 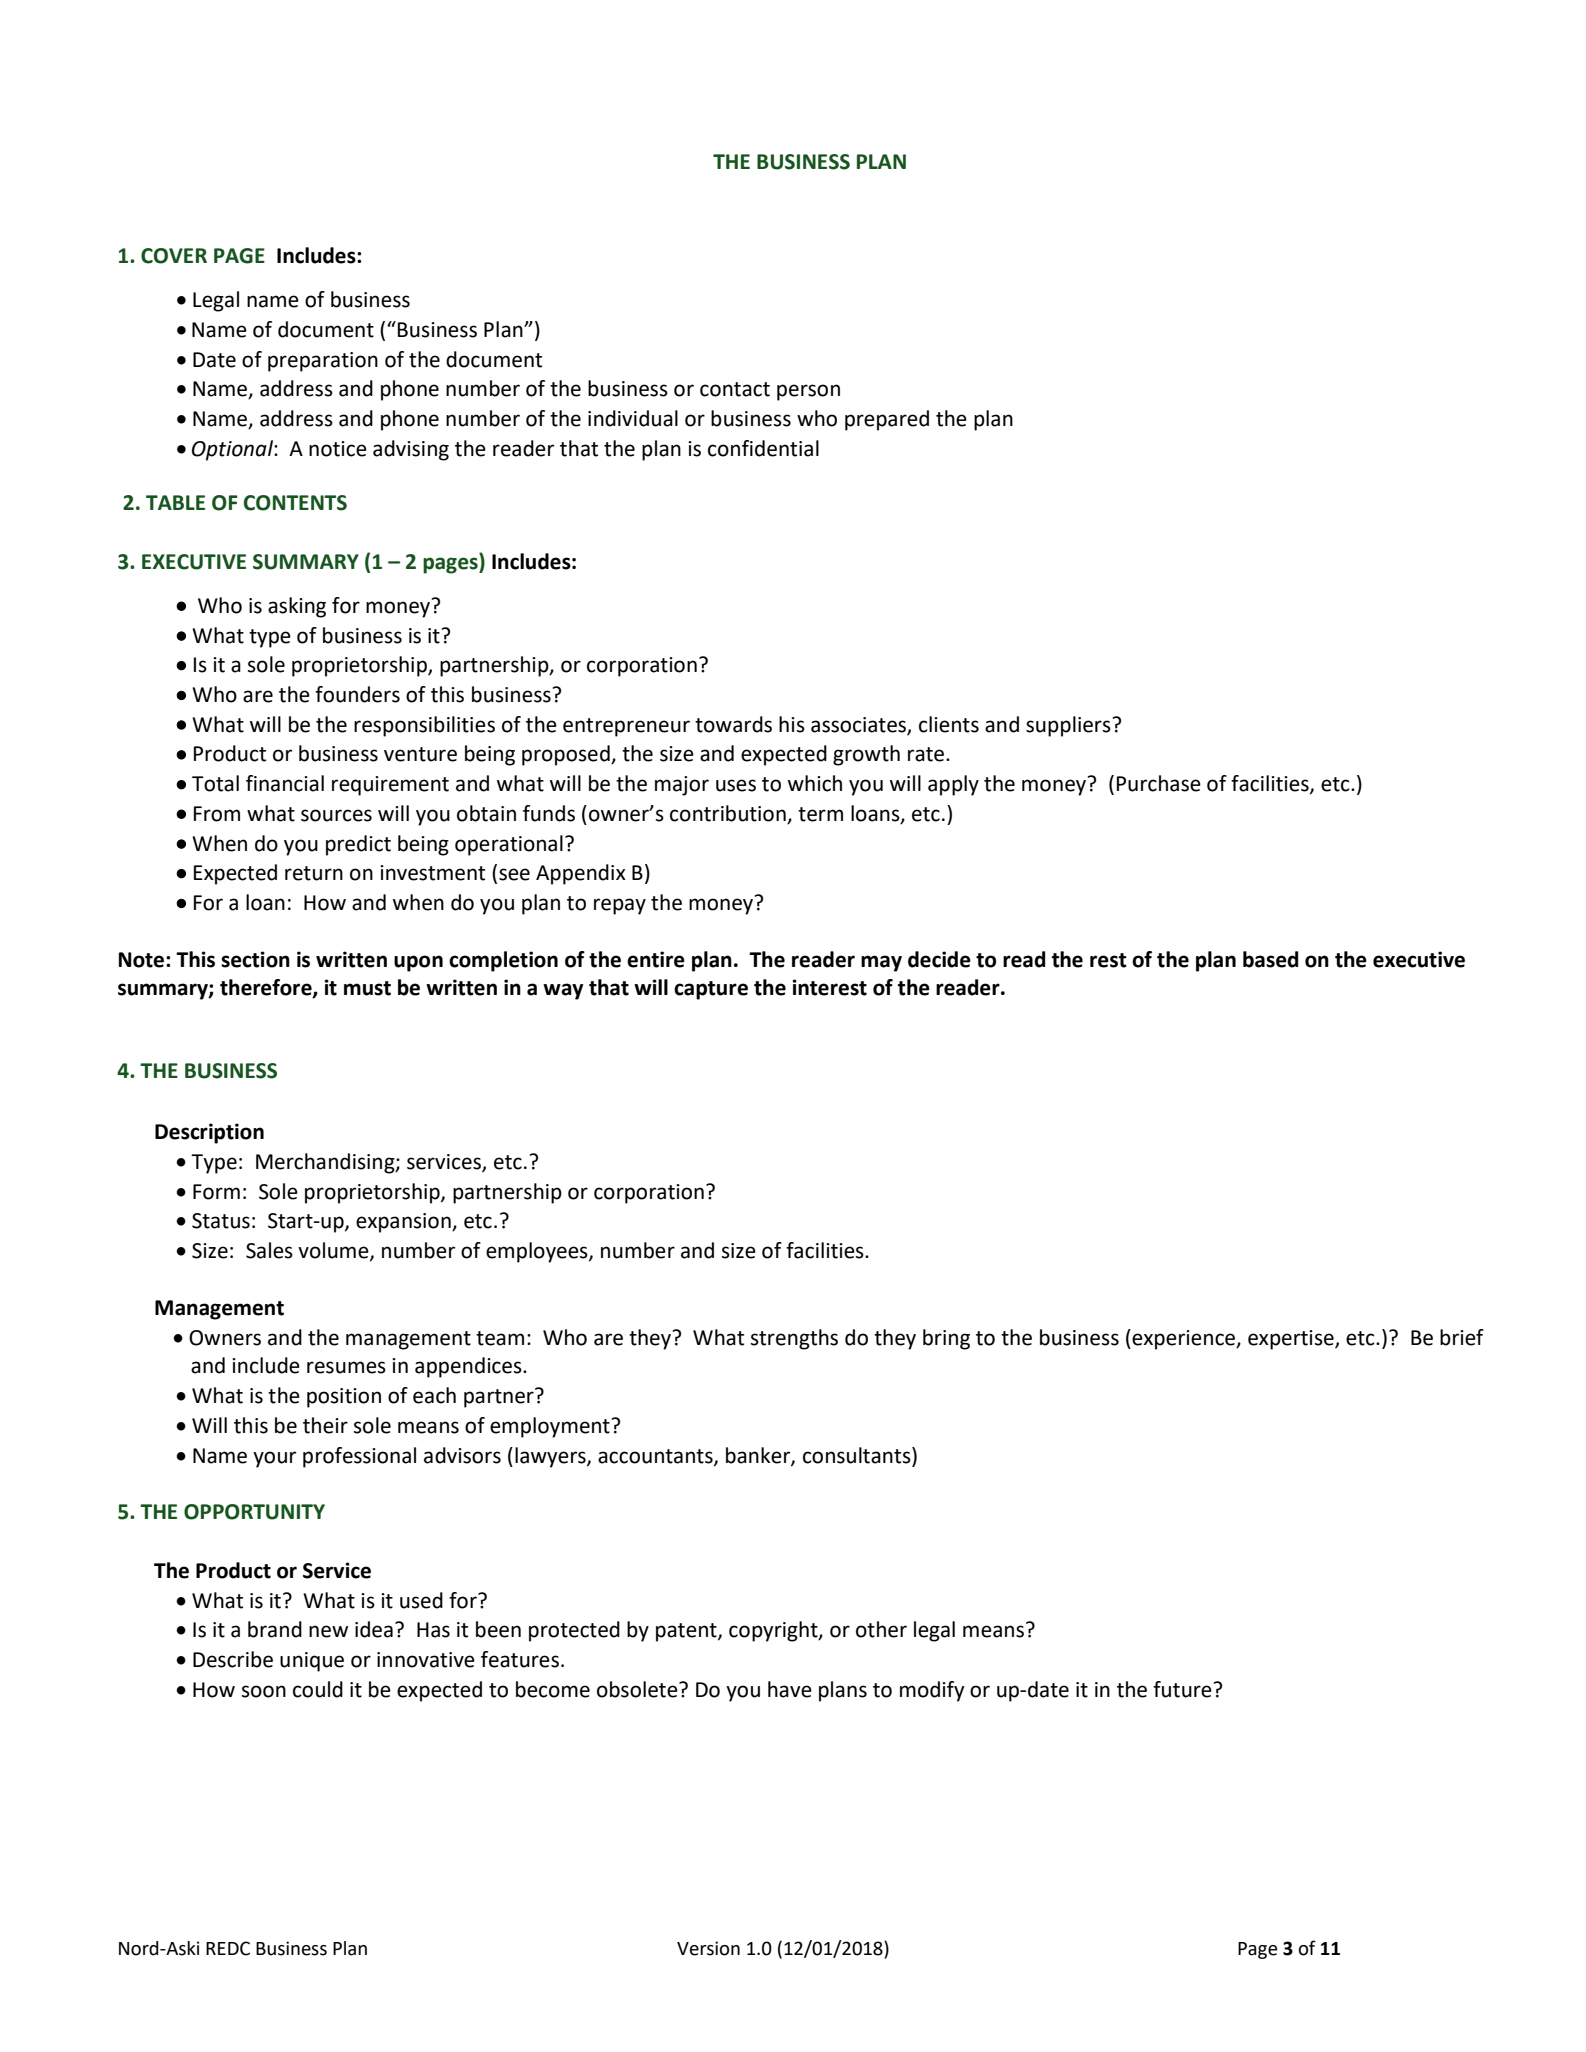 I want to click on person, so click(x=808, y=392).
